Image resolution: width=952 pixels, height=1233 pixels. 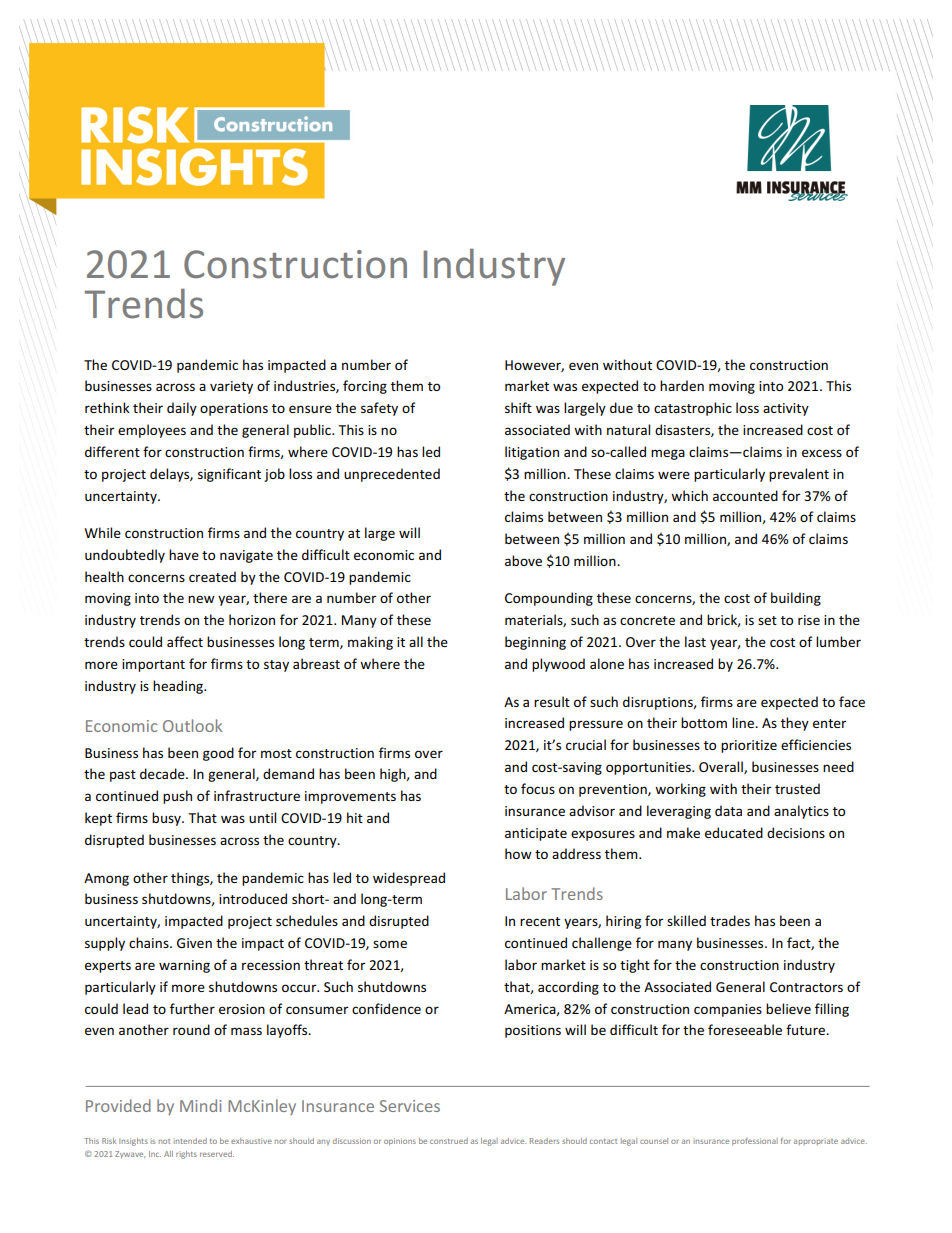 I want to click on activity, so click(x=786, y=409).
